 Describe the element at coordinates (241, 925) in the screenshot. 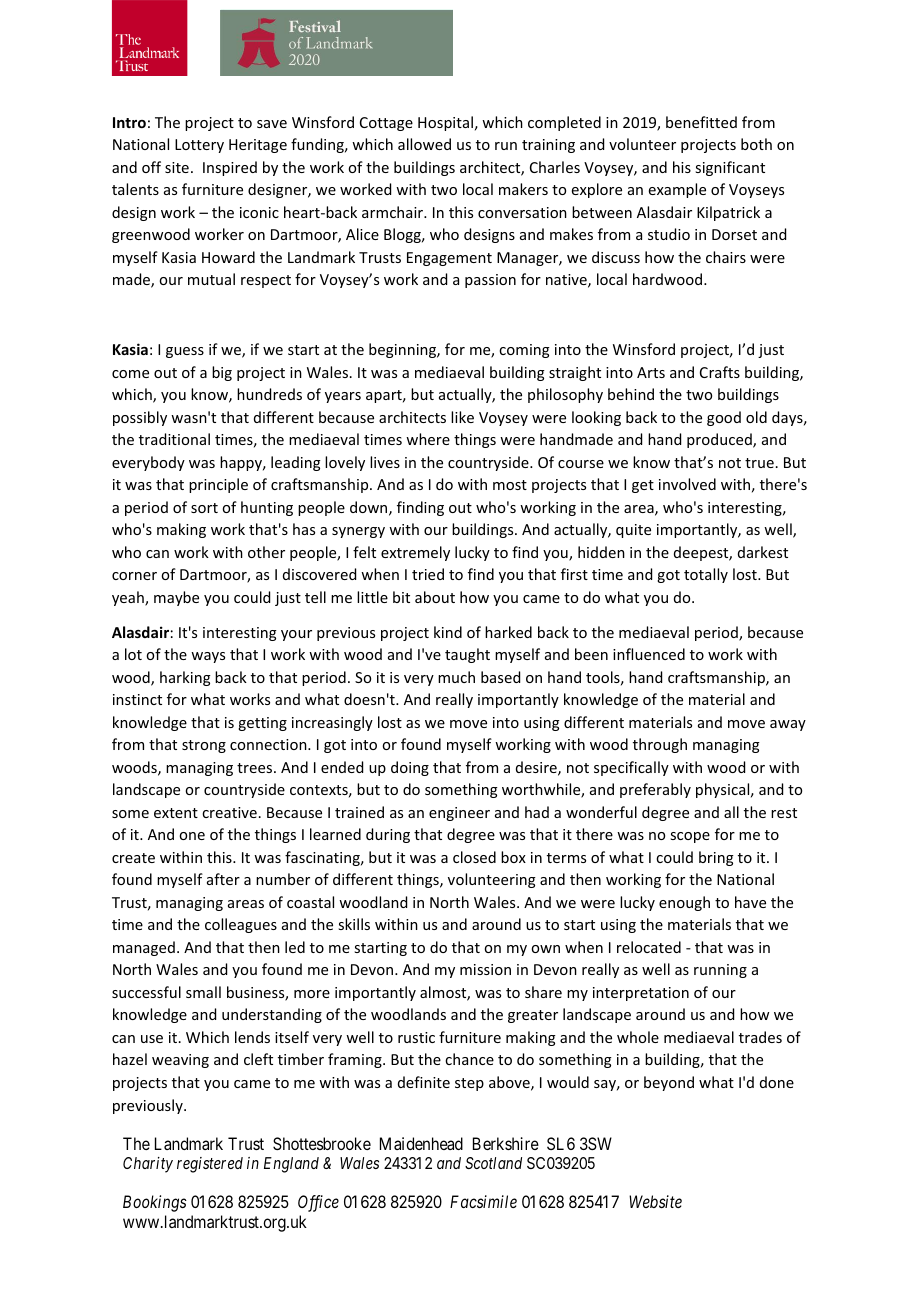

I see `colleagues` at that location.
